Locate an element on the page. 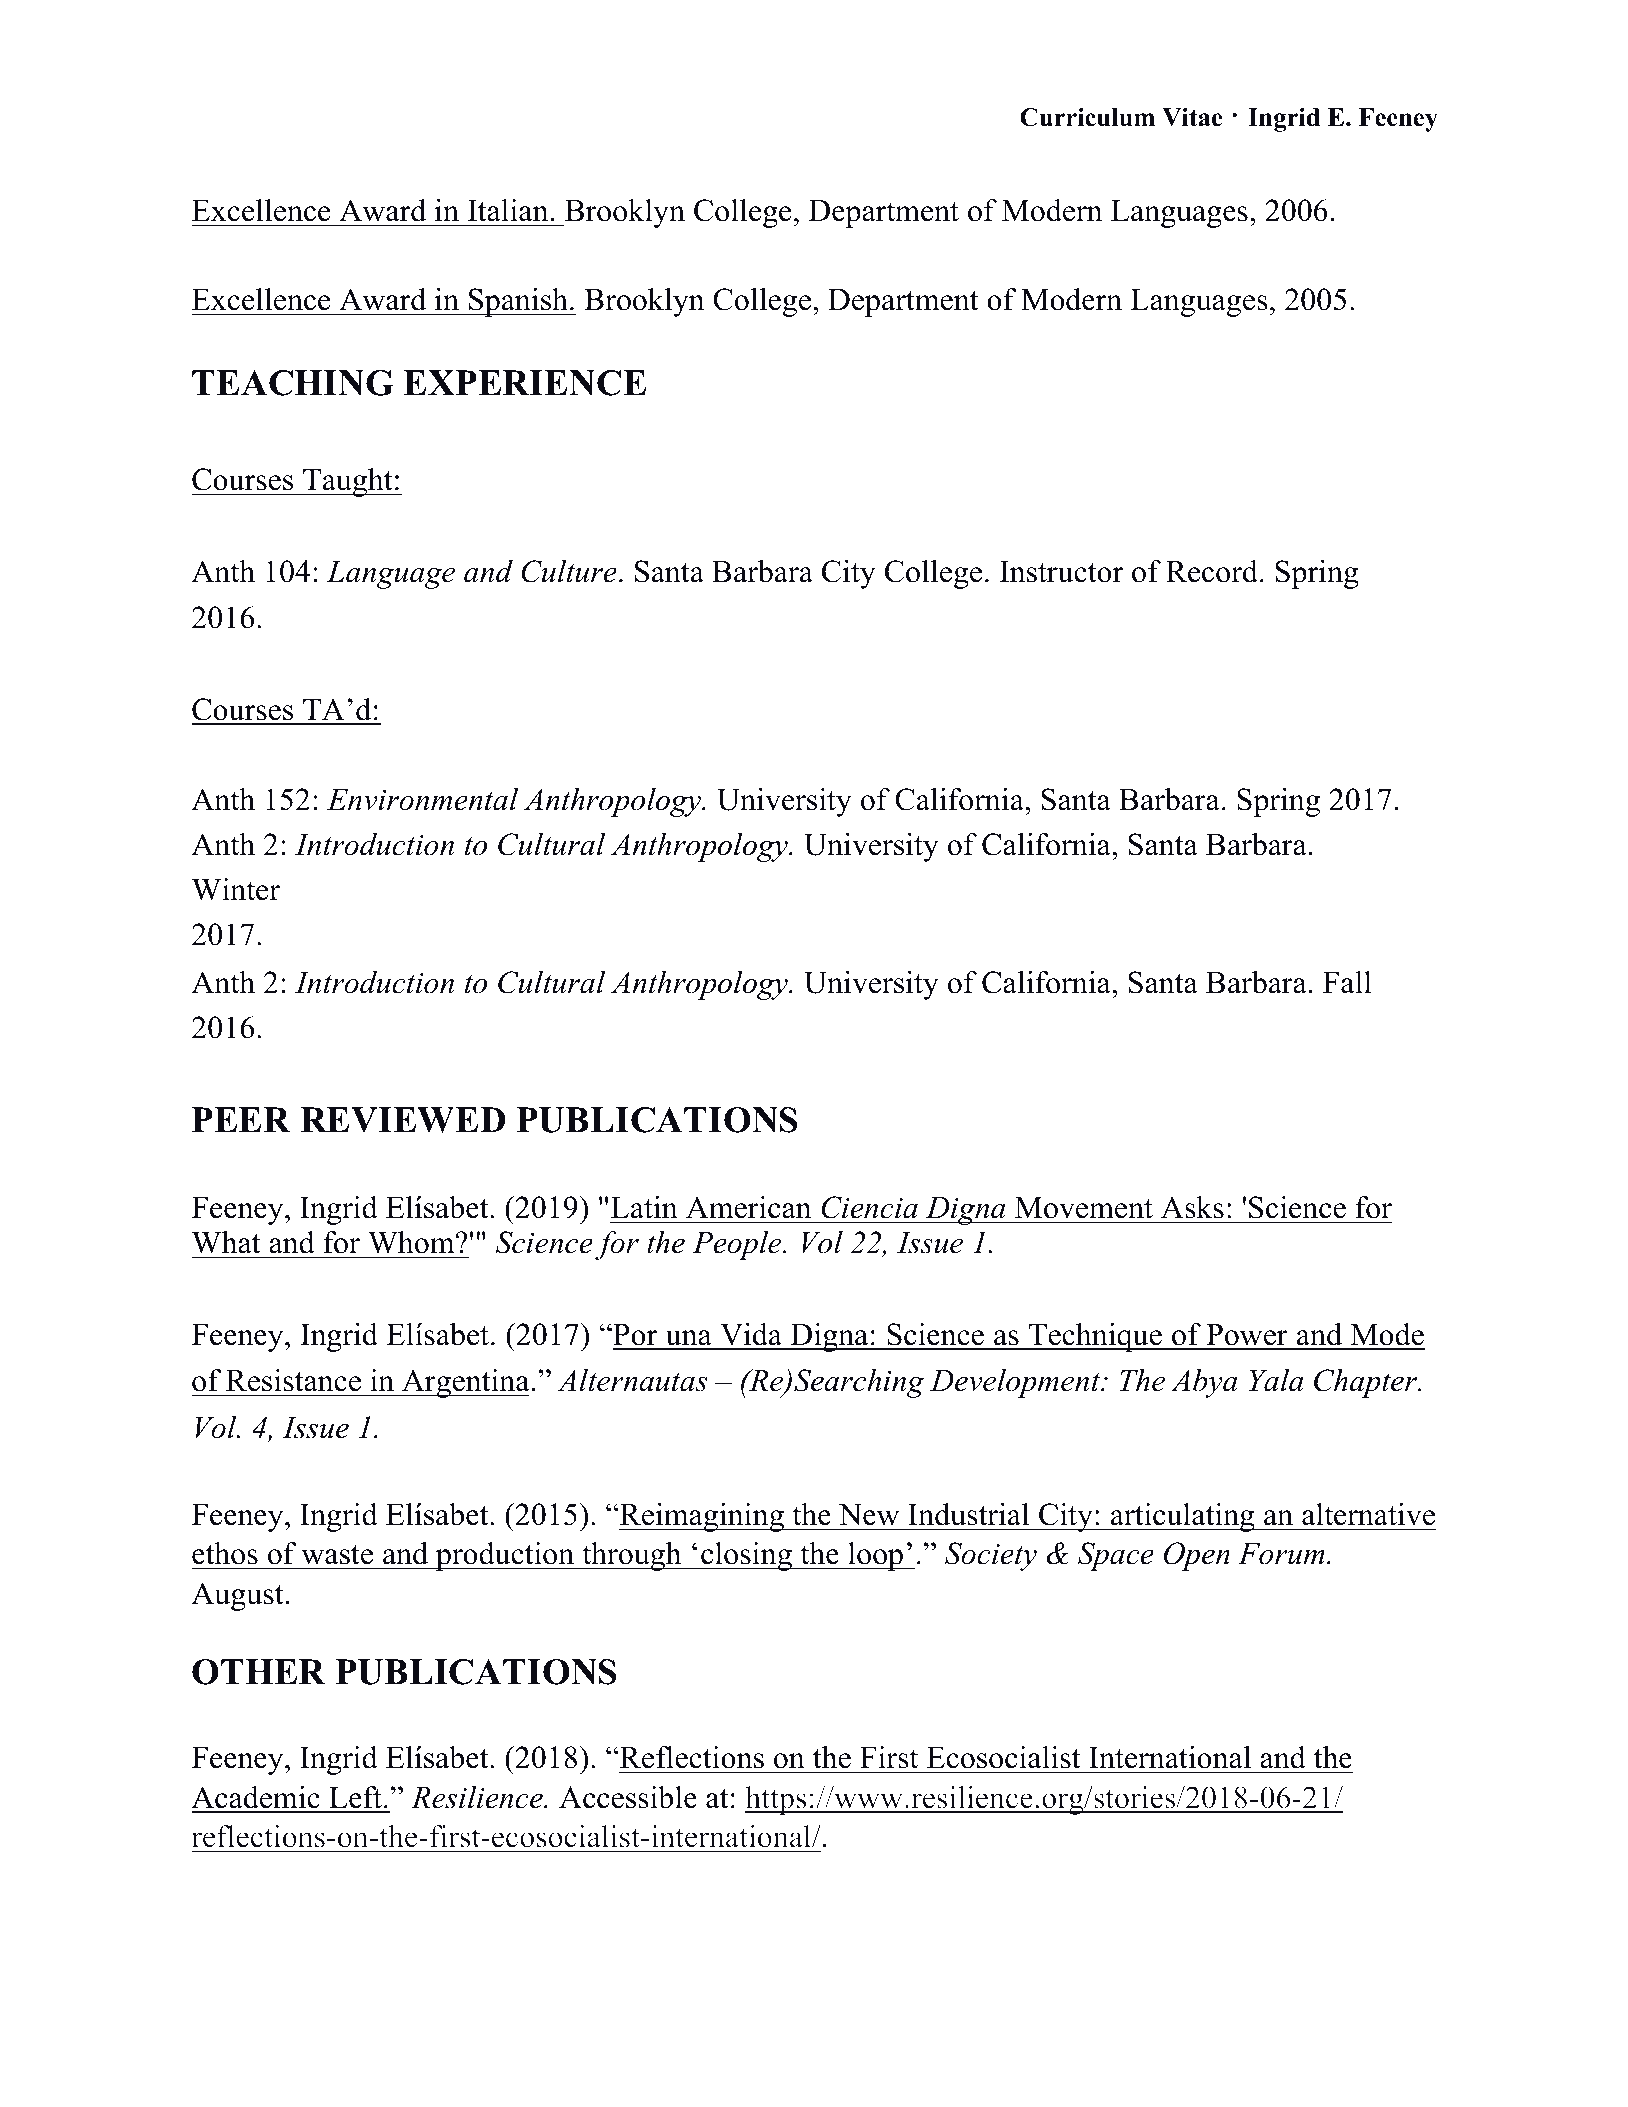 This document has height=2107, width=1628. Vitae is located at coordinates (1192, 117).
